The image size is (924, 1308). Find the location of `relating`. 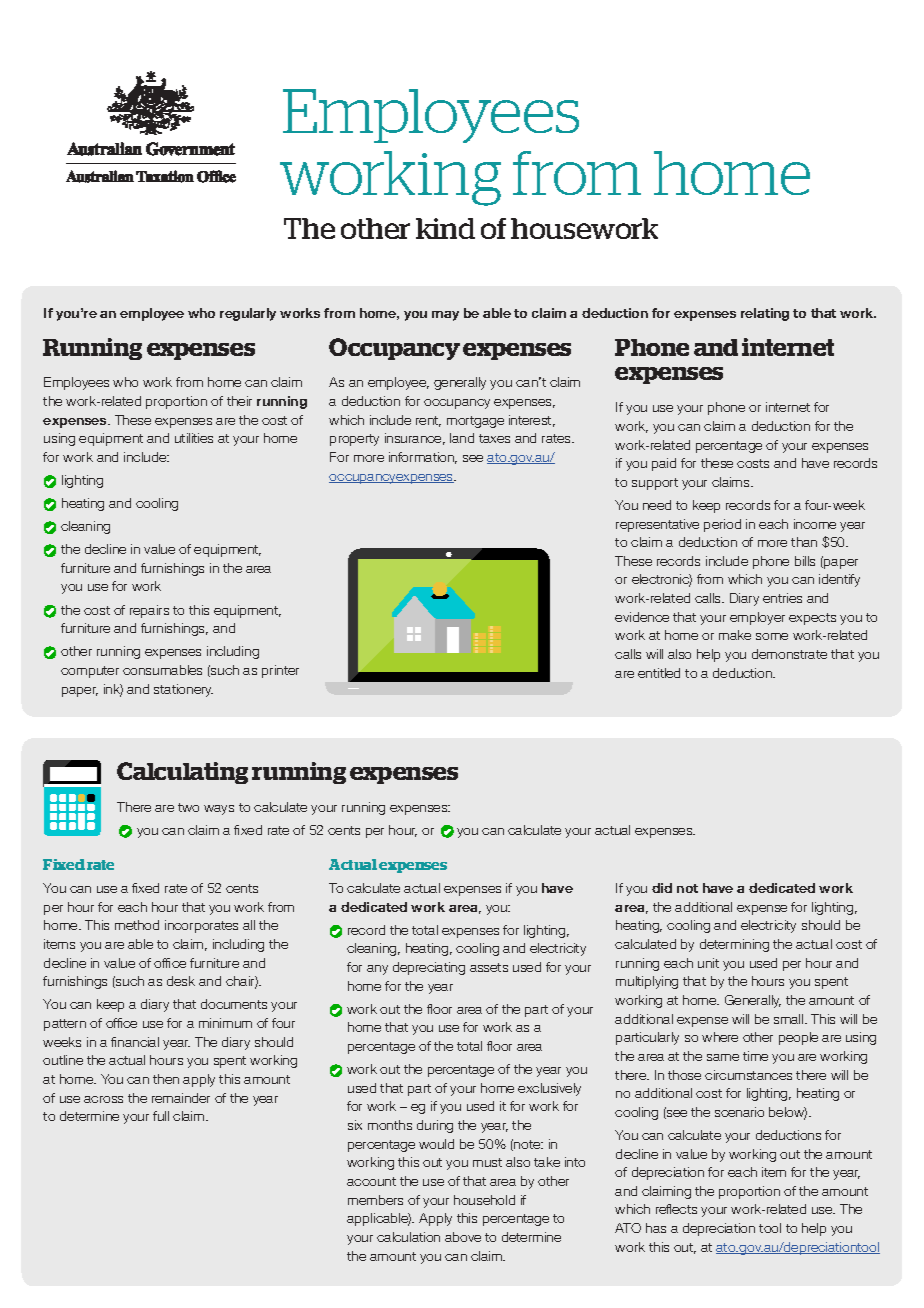

relating is located at coordinates (765, 314).
